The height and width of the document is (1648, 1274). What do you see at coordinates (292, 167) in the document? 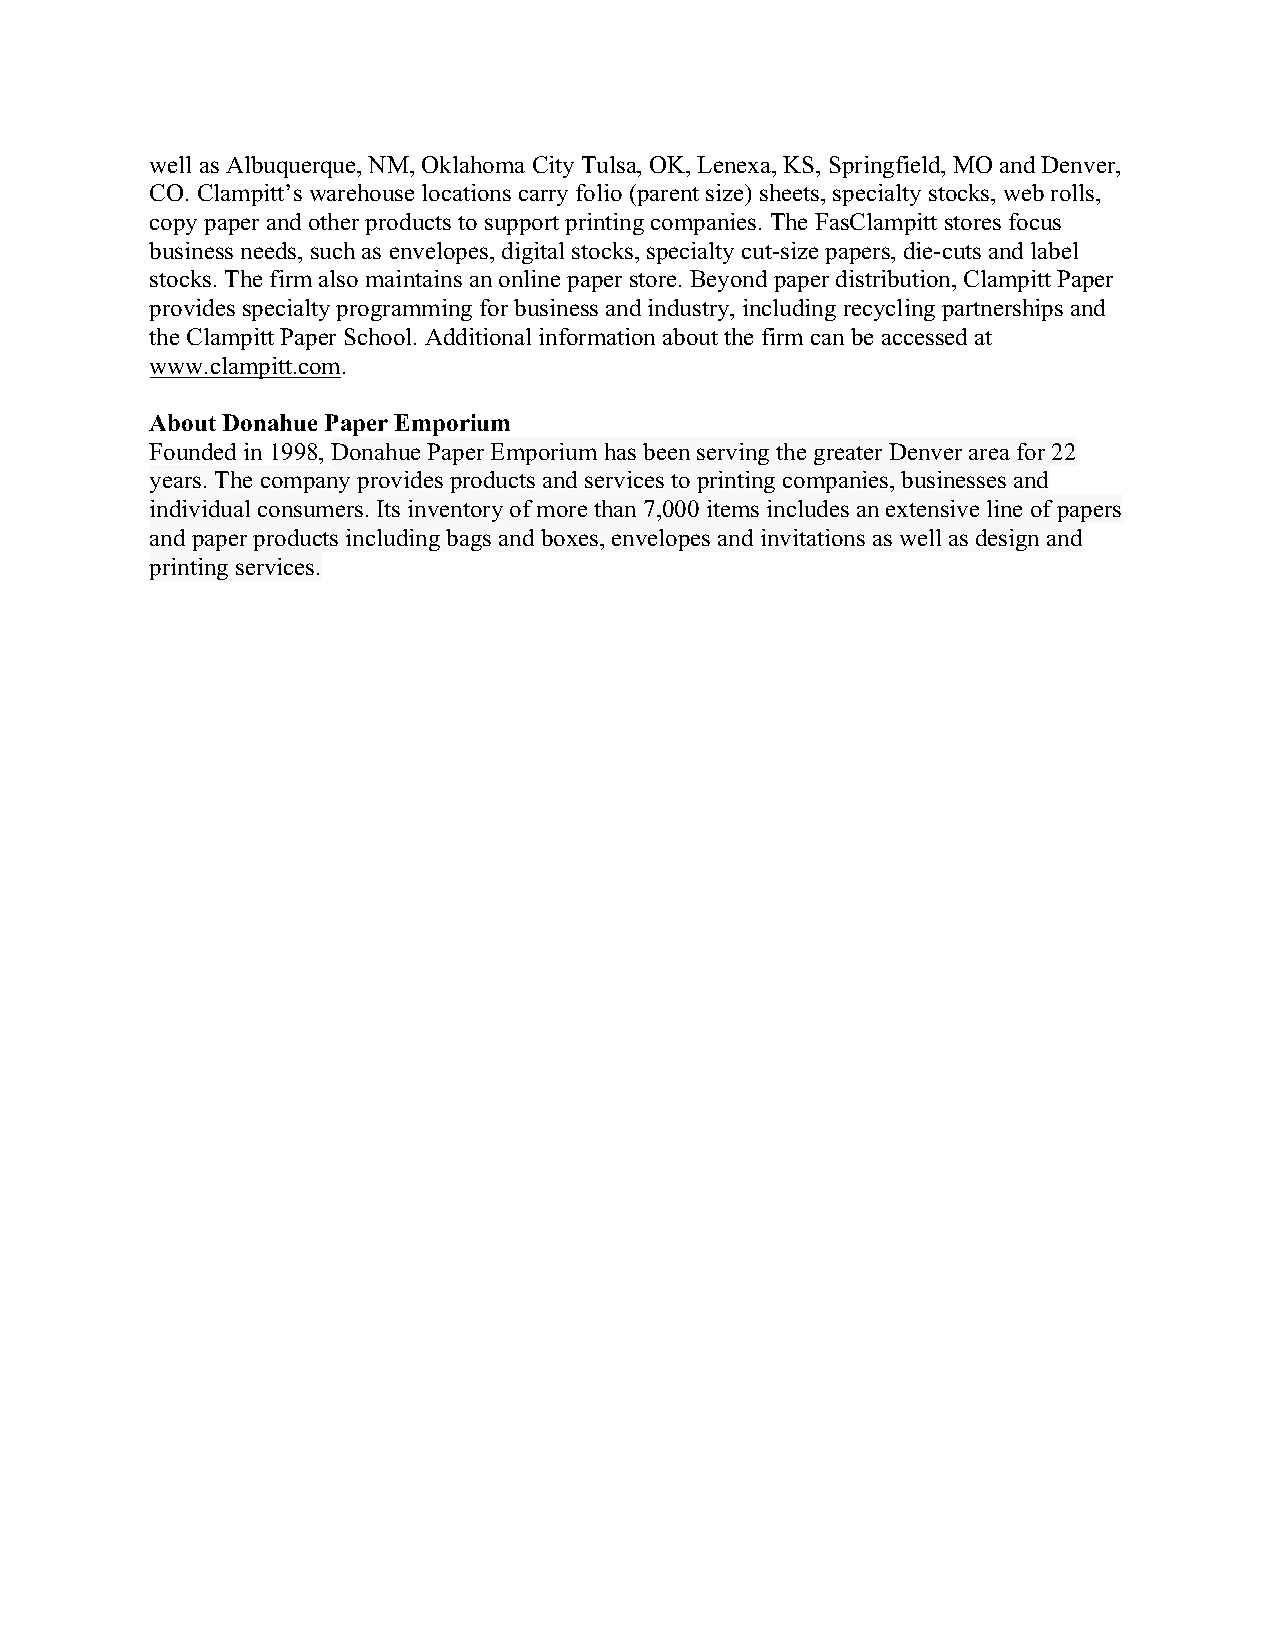
I see `Albuquerque` at bounding box center [292, 167].
